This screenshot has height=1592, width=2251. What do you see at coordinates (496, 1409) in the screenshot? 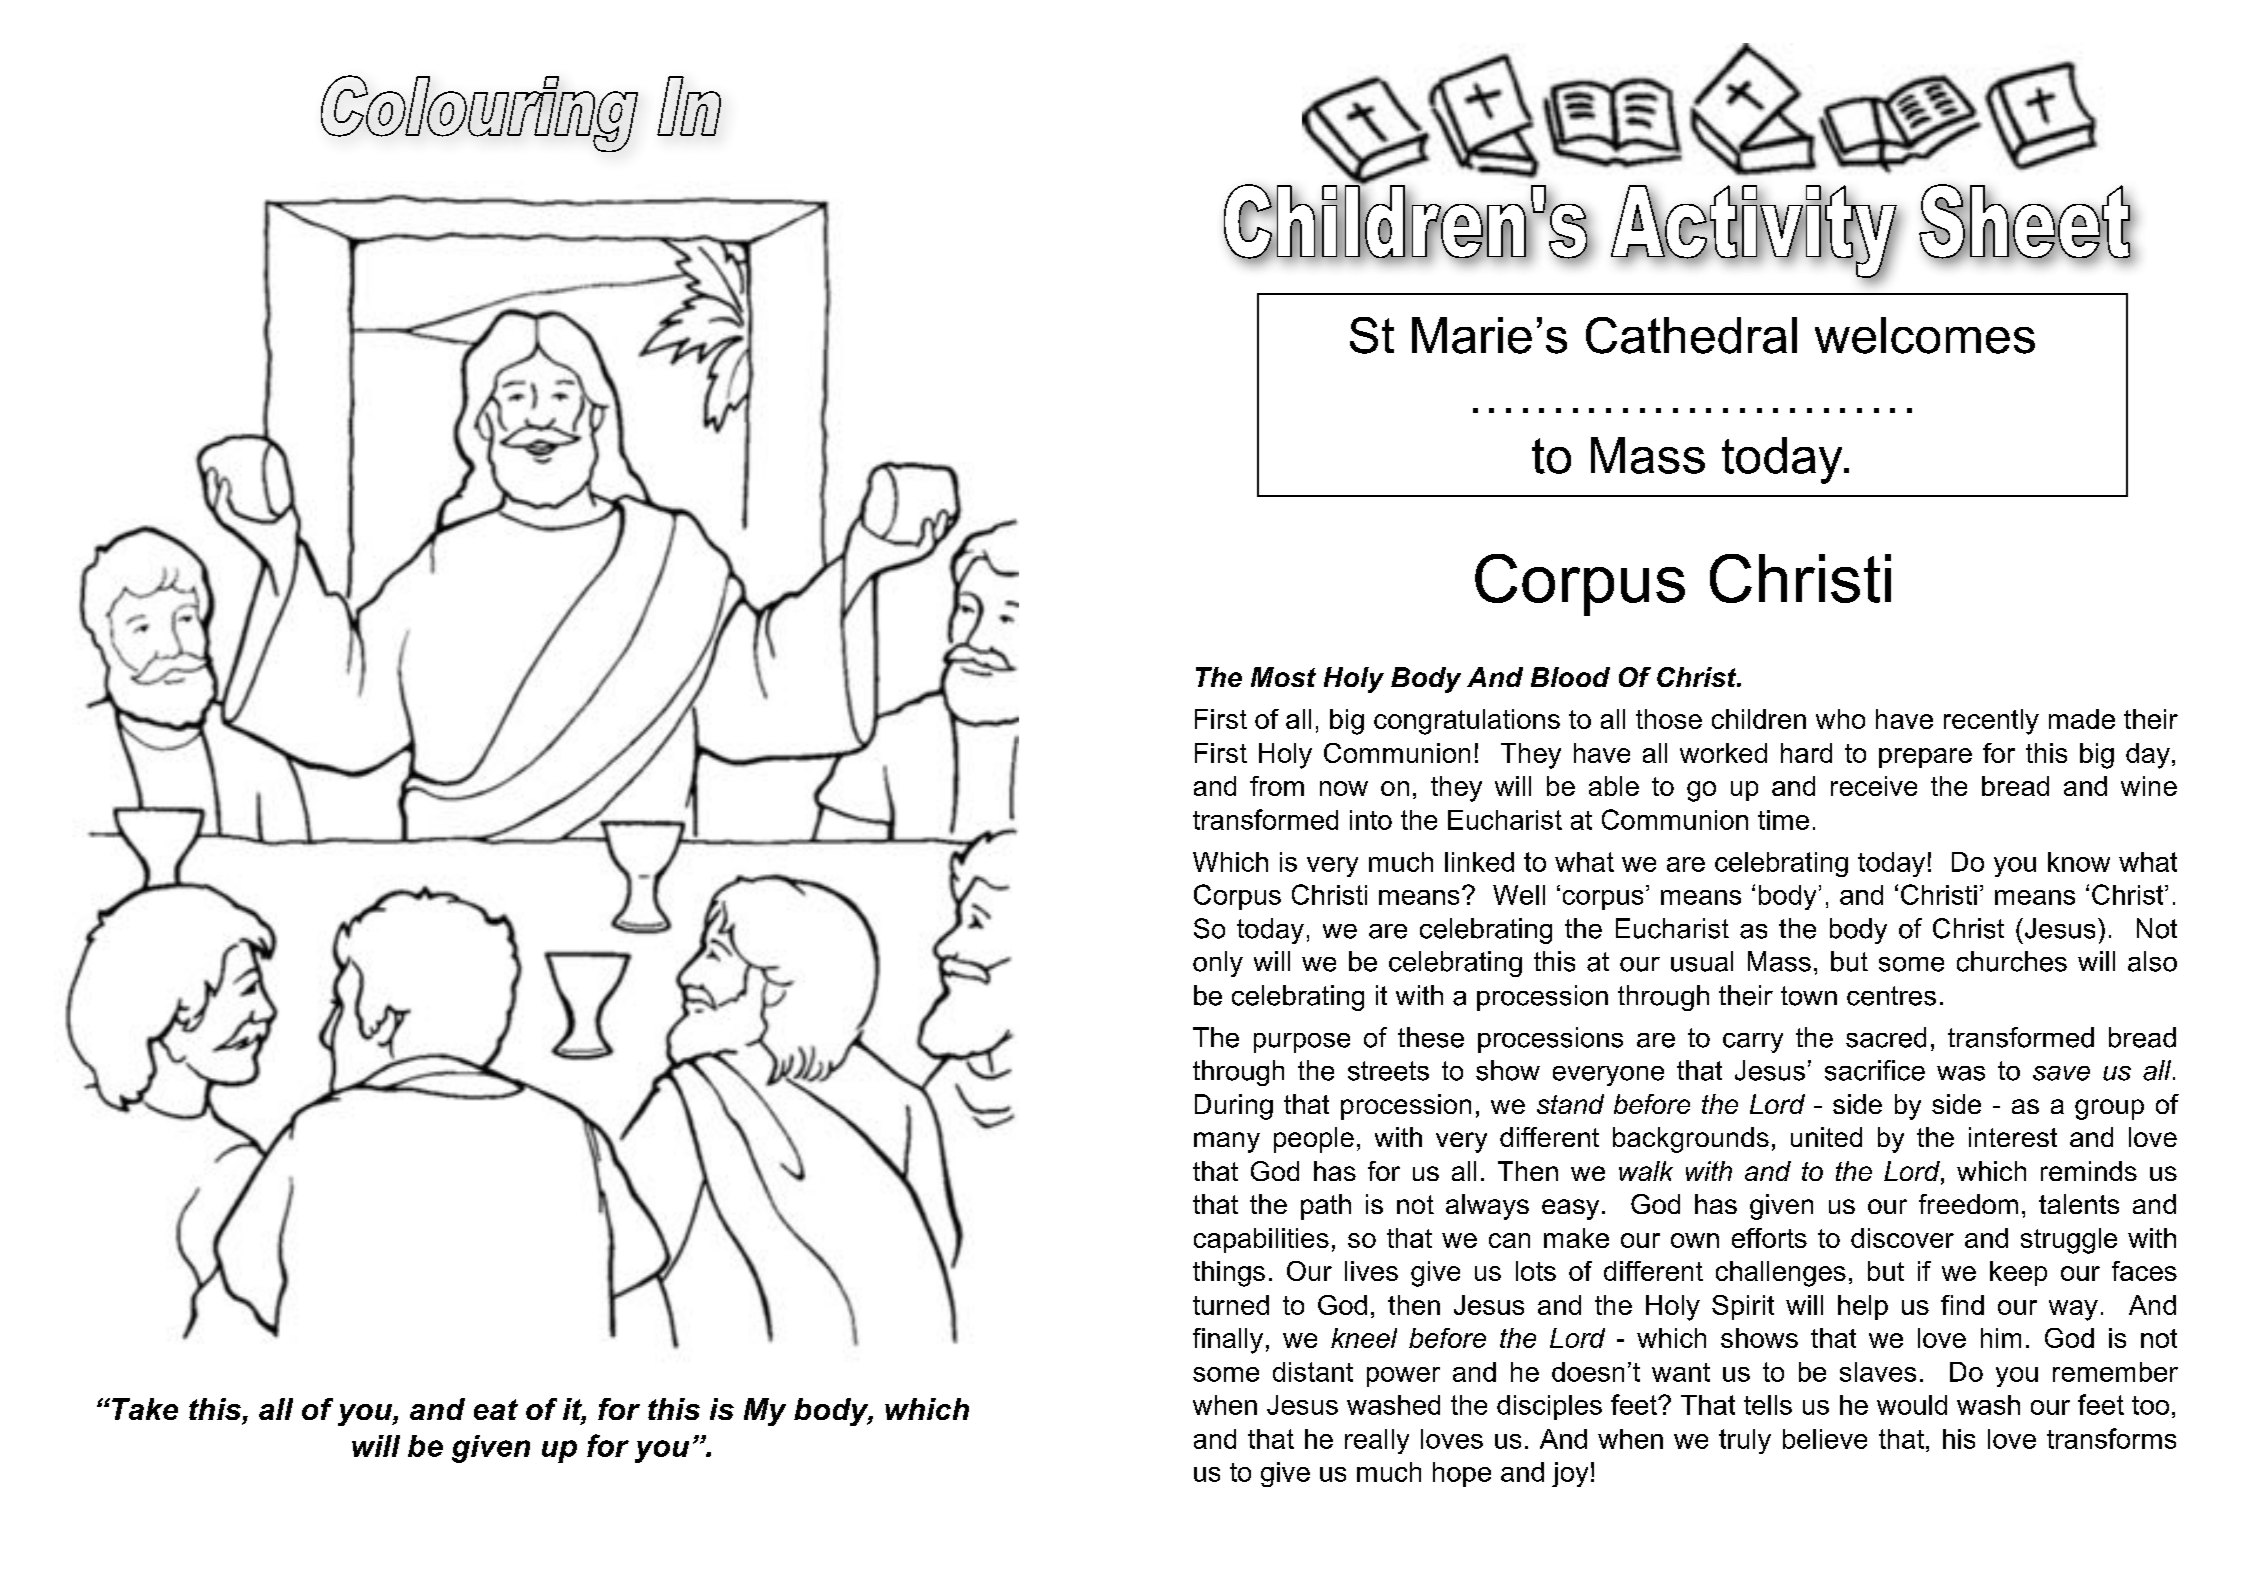
I see `eat` at bounding box center [496, 1409].
